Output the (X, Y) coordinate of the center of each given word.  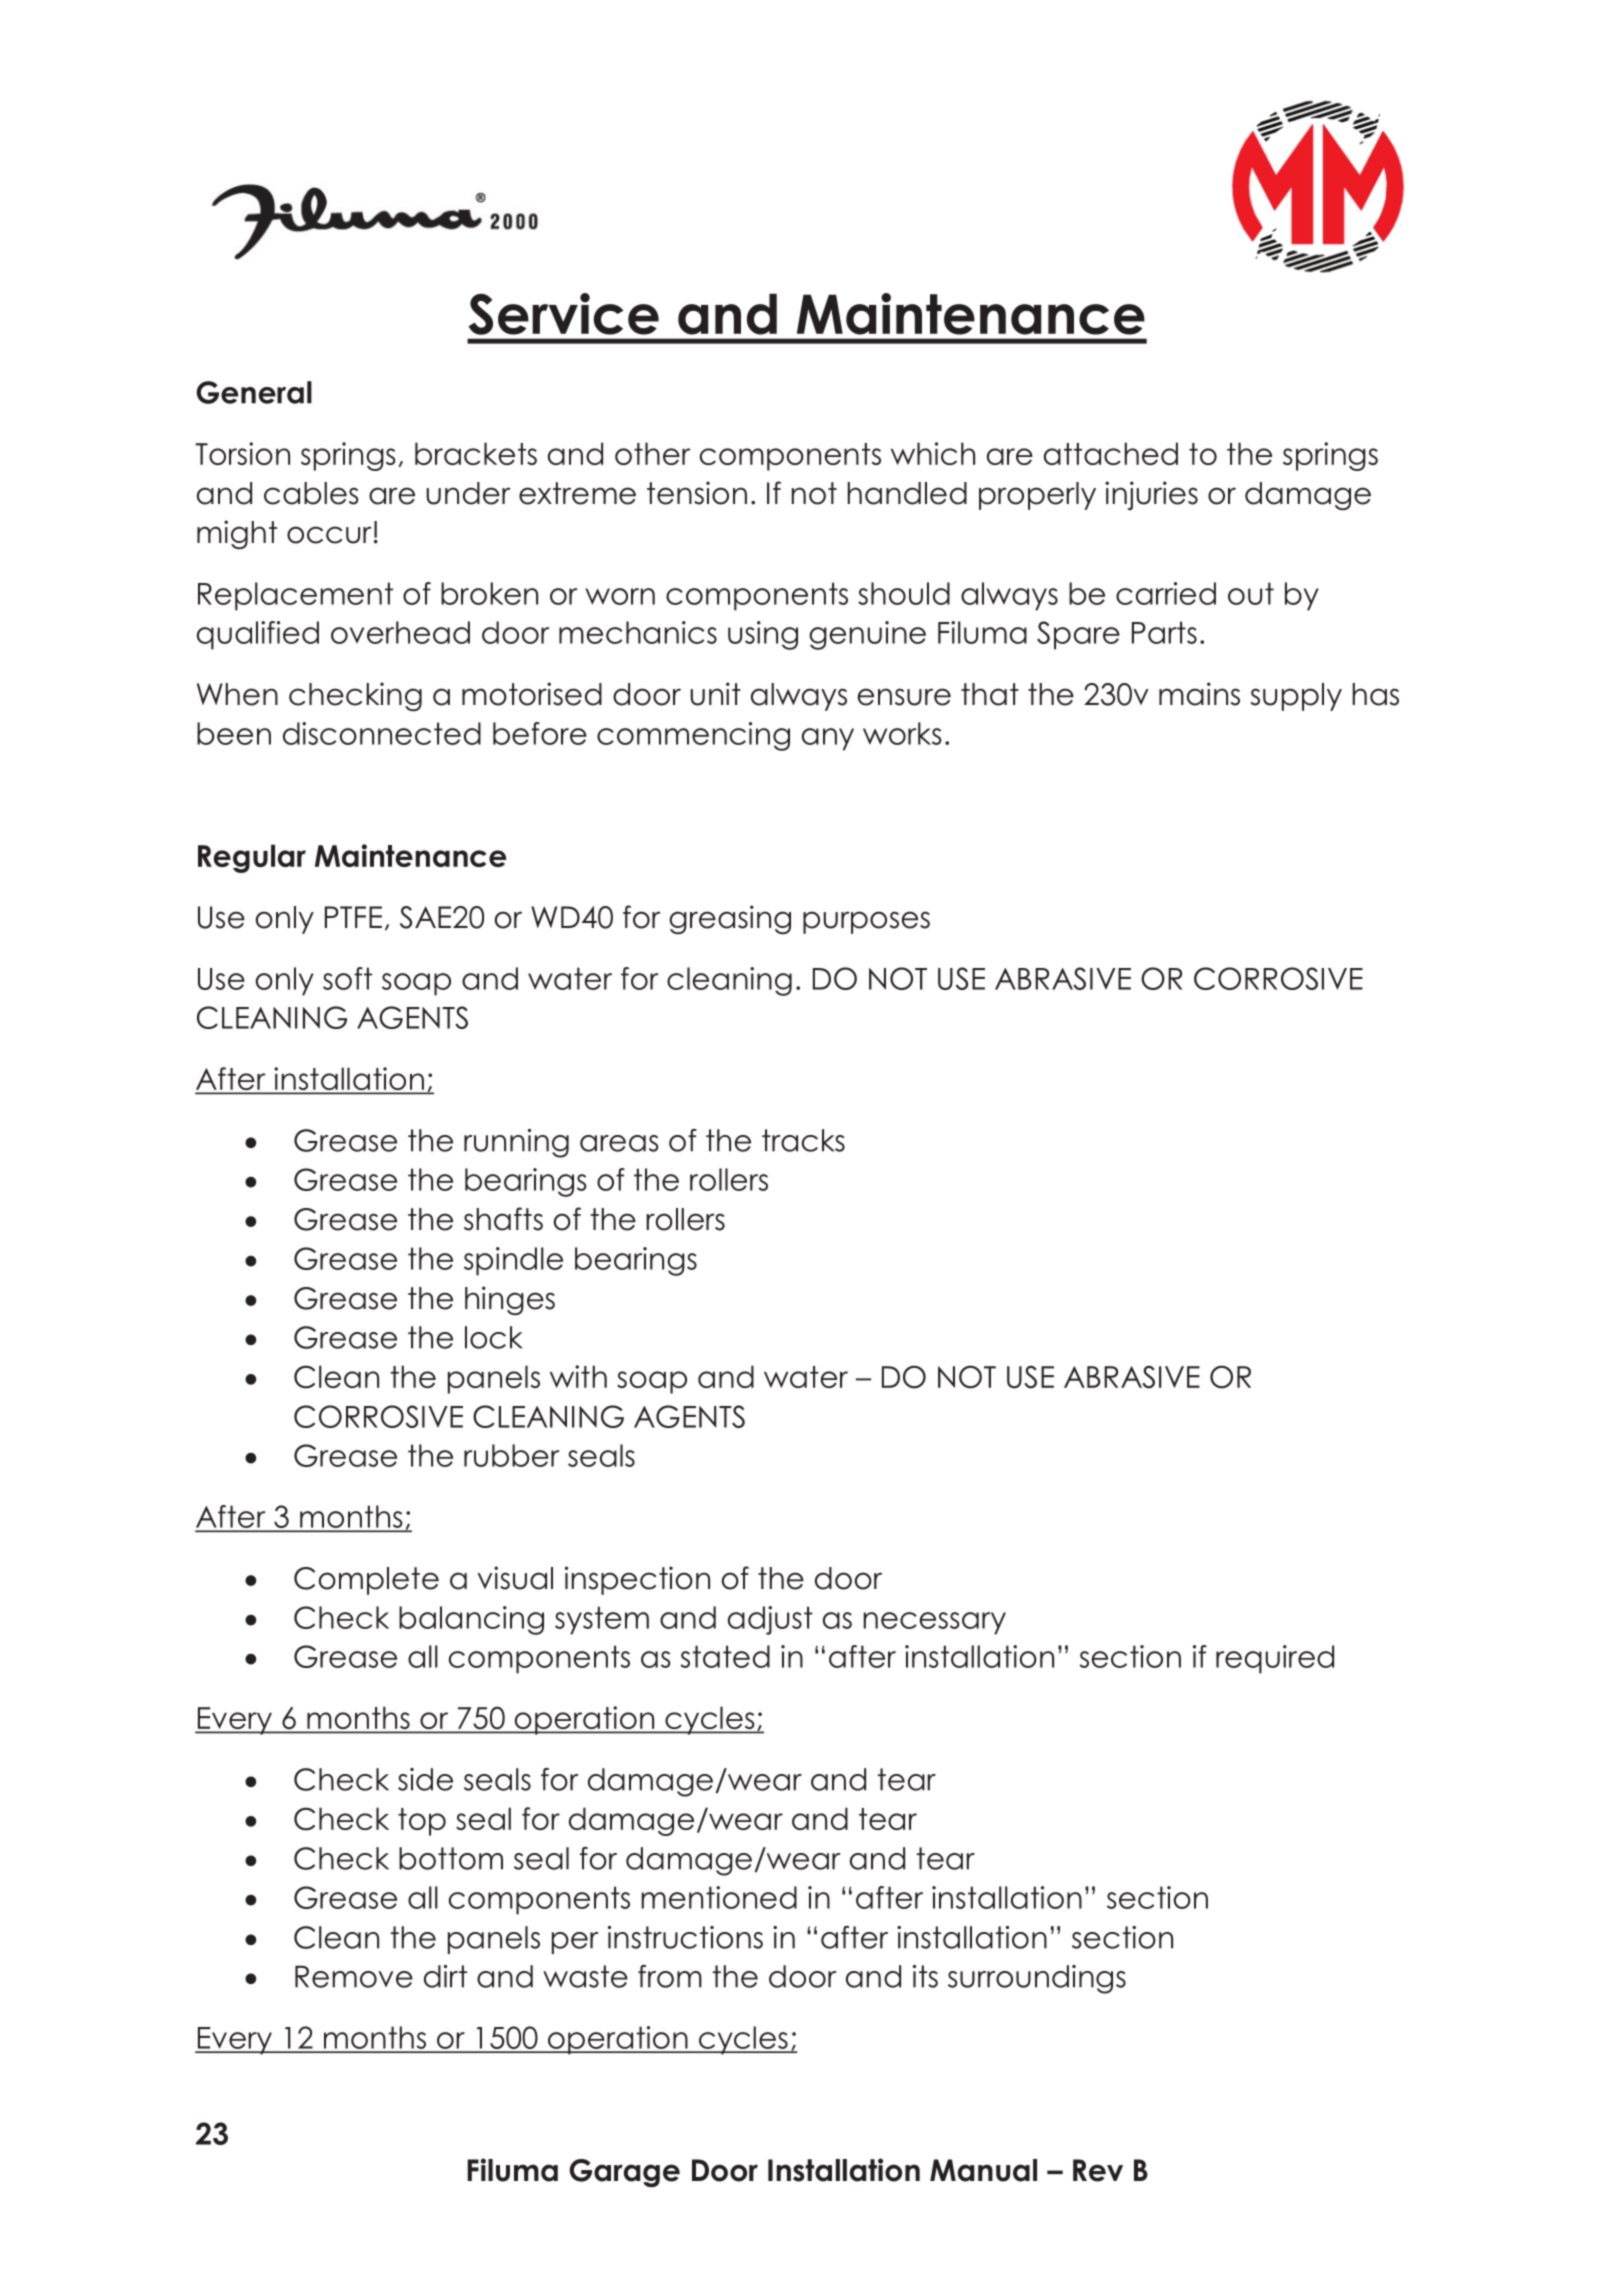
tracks (803, 1140)
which (933, 453)
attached (1111, 453)
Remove (354, 1976)
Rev (1098, 2170)
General (254, 392)
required (1275, 1659)
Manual (983, 2170)
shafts (503, 1219)
